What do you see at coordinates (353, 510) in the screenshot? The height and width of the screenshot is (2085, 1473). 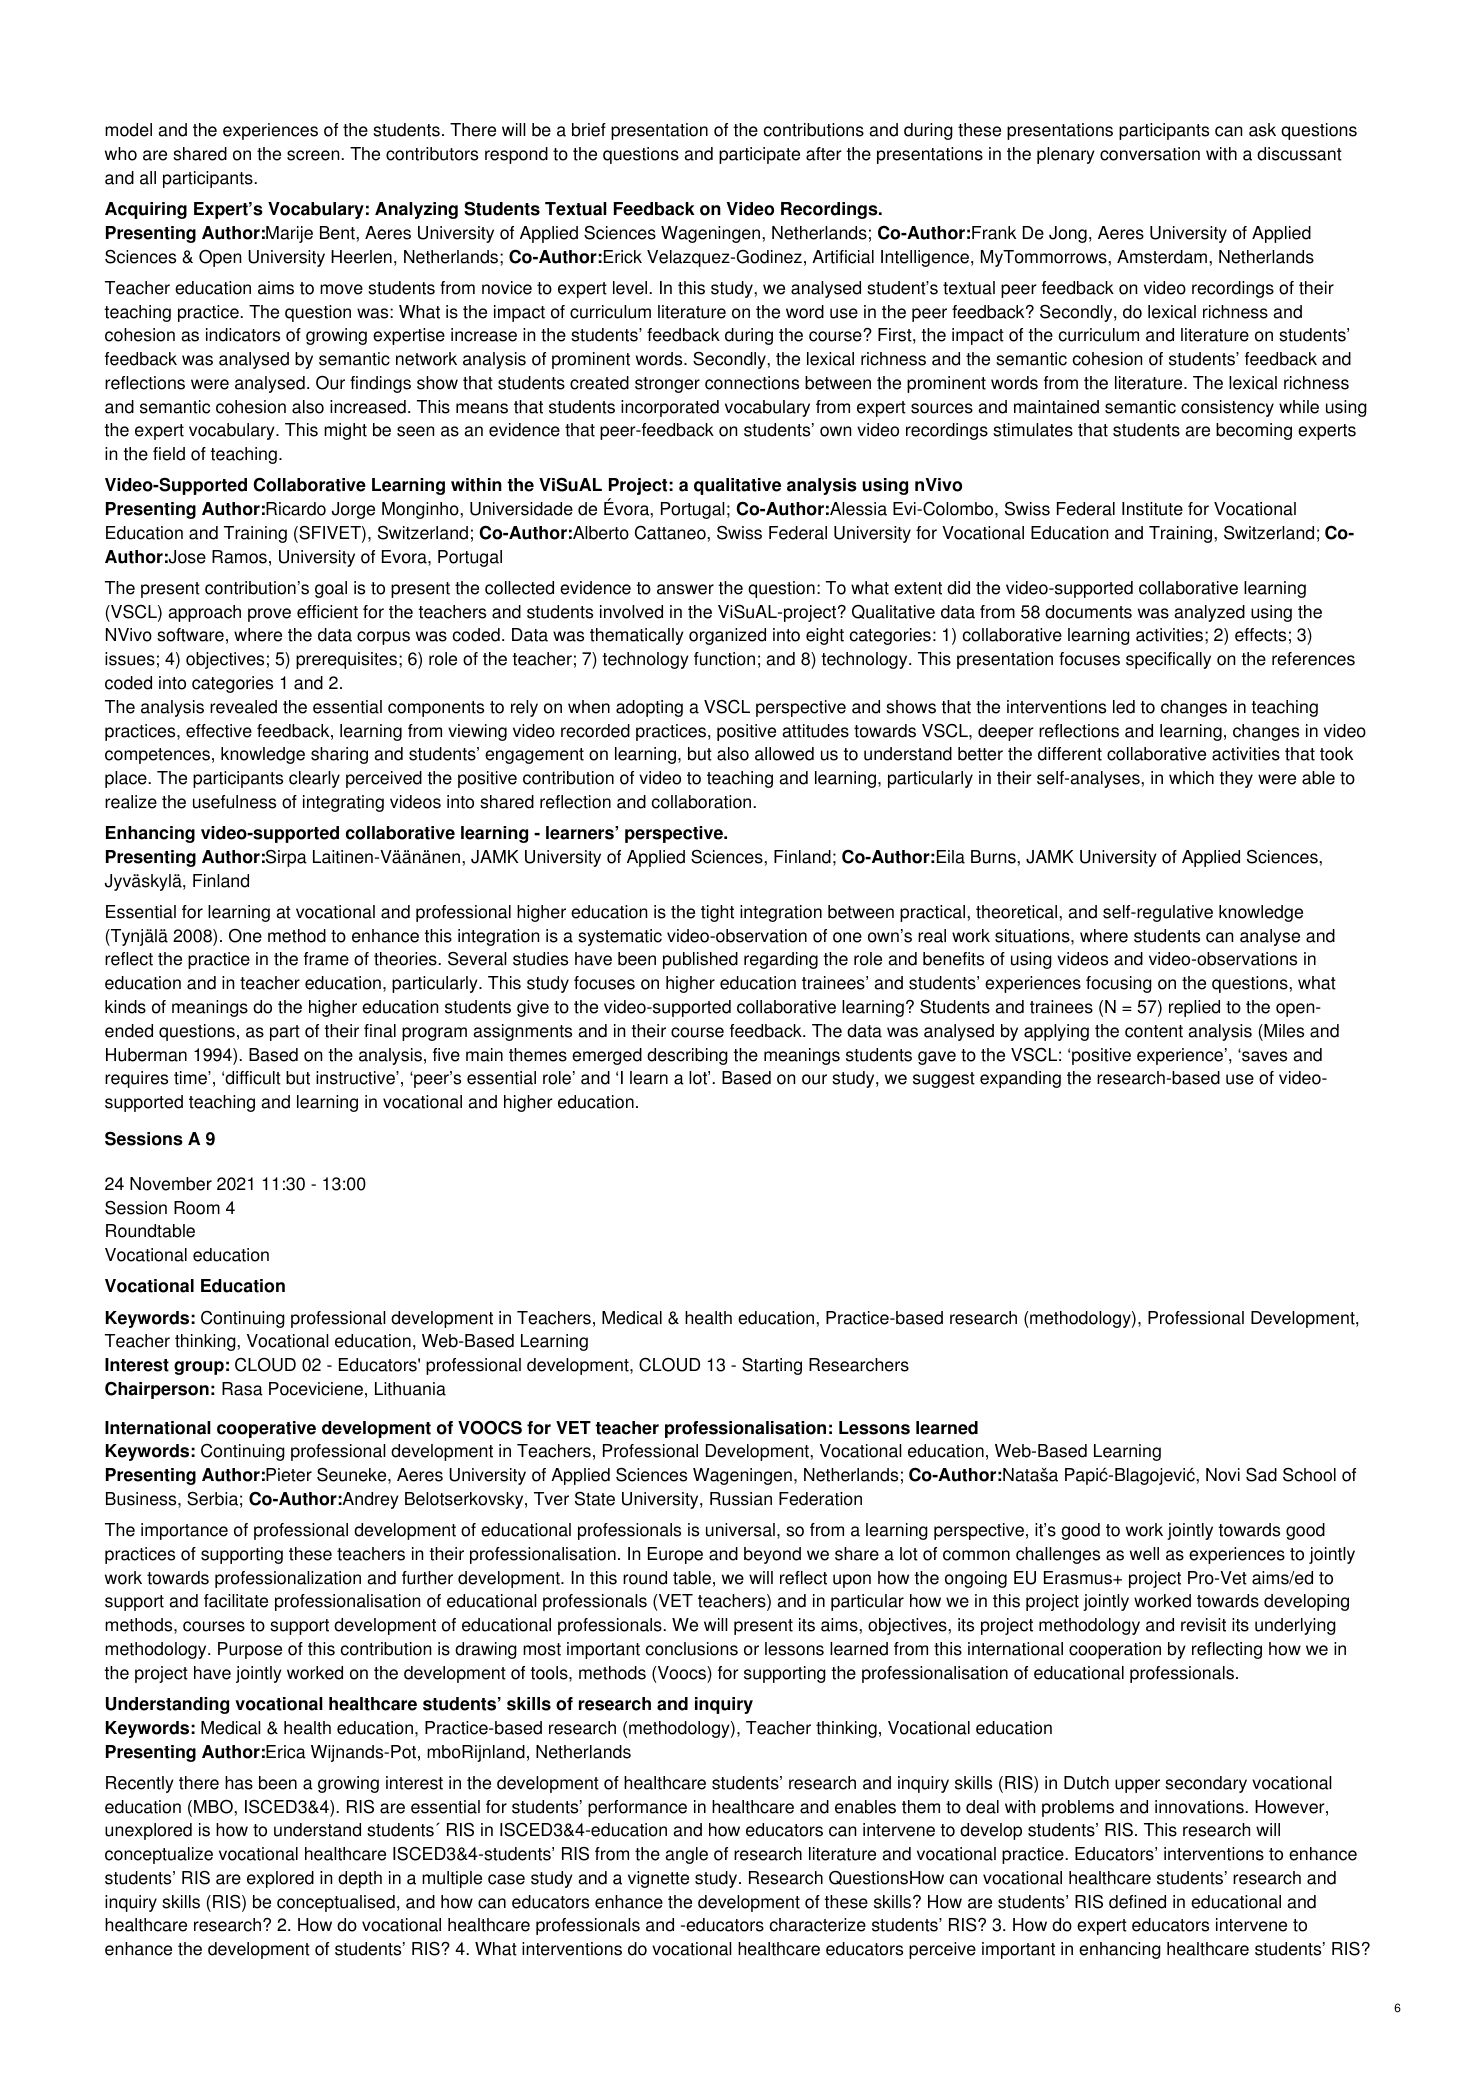 I see `Jorge` at bounding box center [353, 510].
